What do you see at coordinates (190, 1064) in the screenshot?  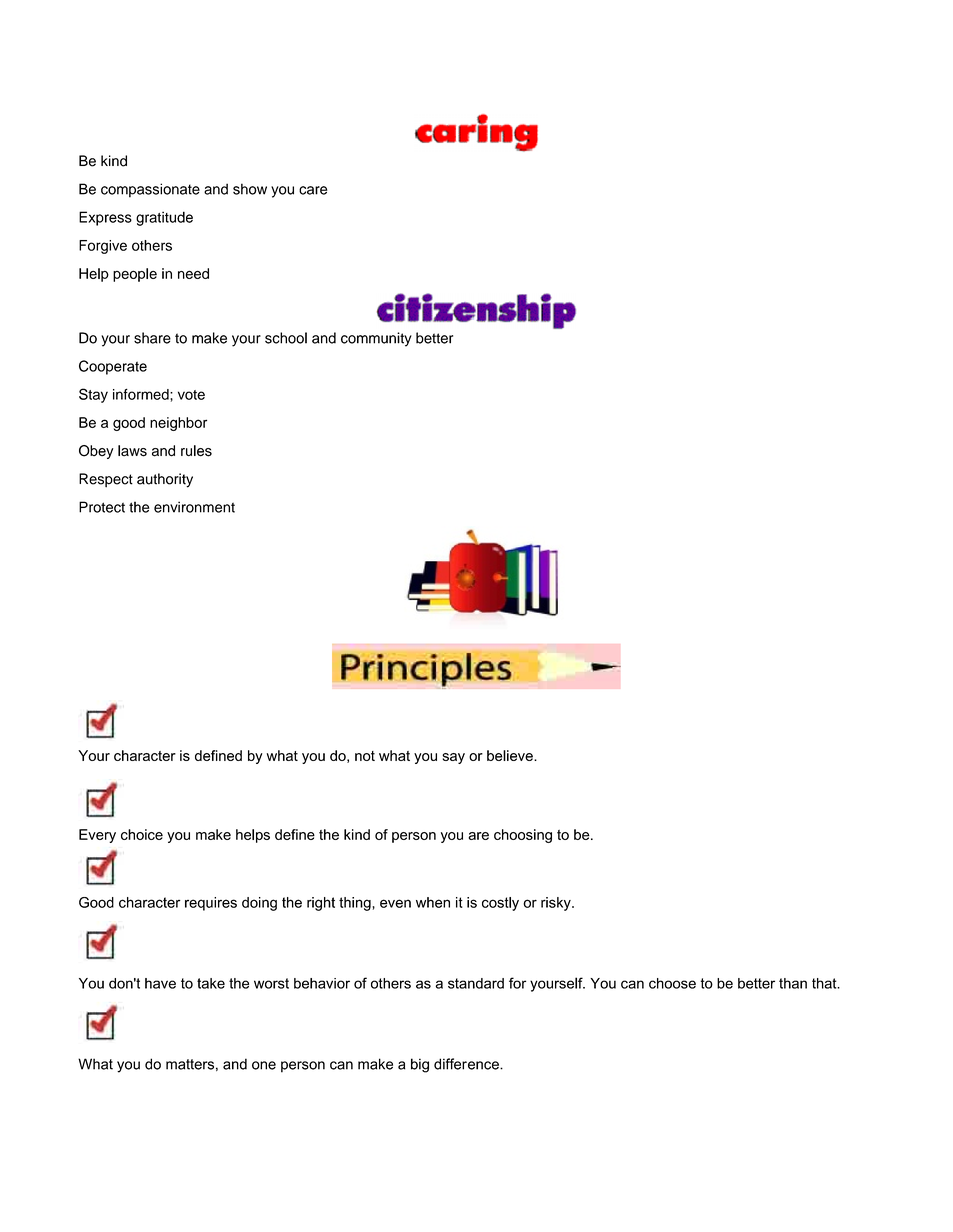 I see `matters` at bounding box center [190, 1064].
